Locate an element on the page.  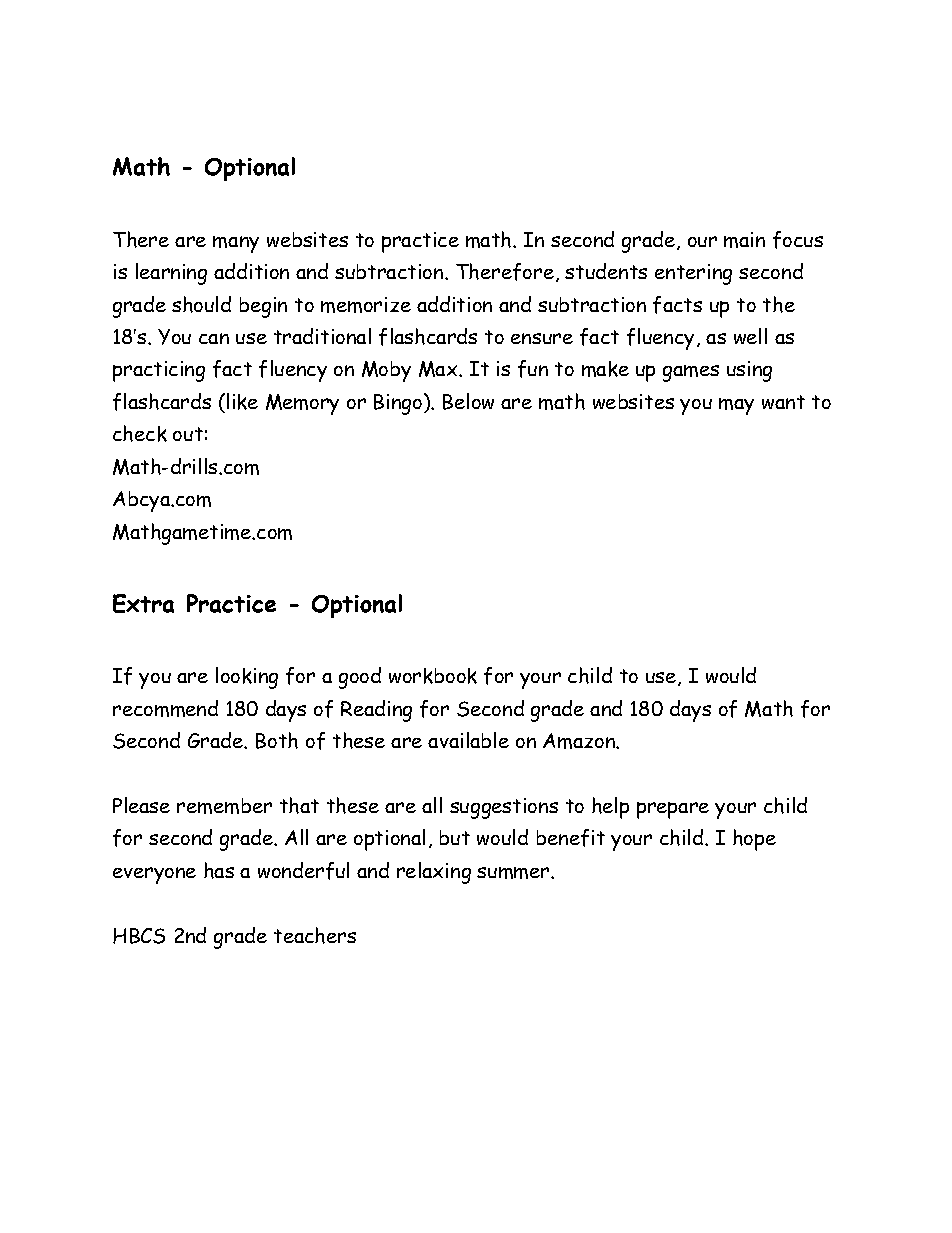
has is located at coordinates (219, 870).
